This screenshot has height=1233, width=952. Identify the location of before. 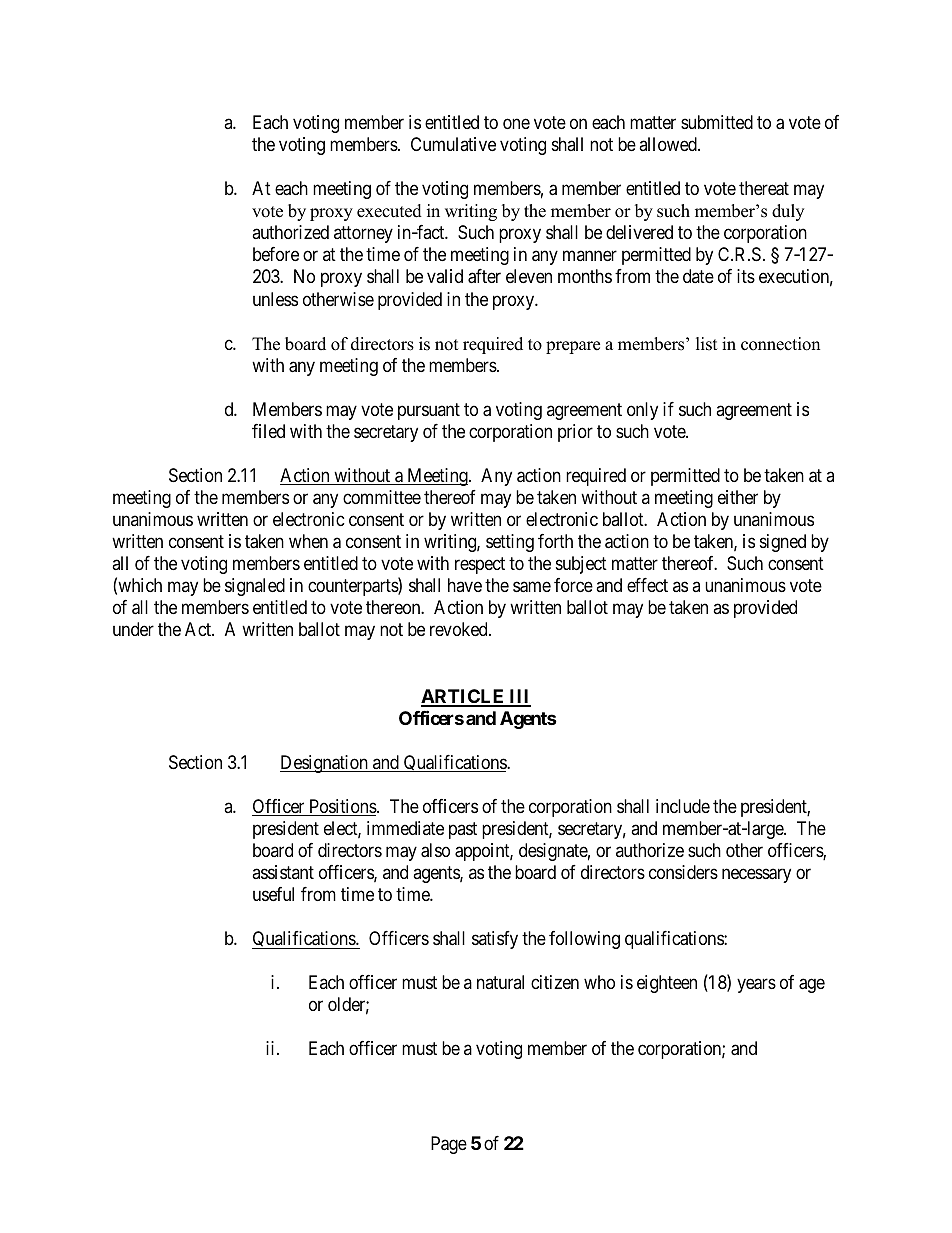
(276, 254).
